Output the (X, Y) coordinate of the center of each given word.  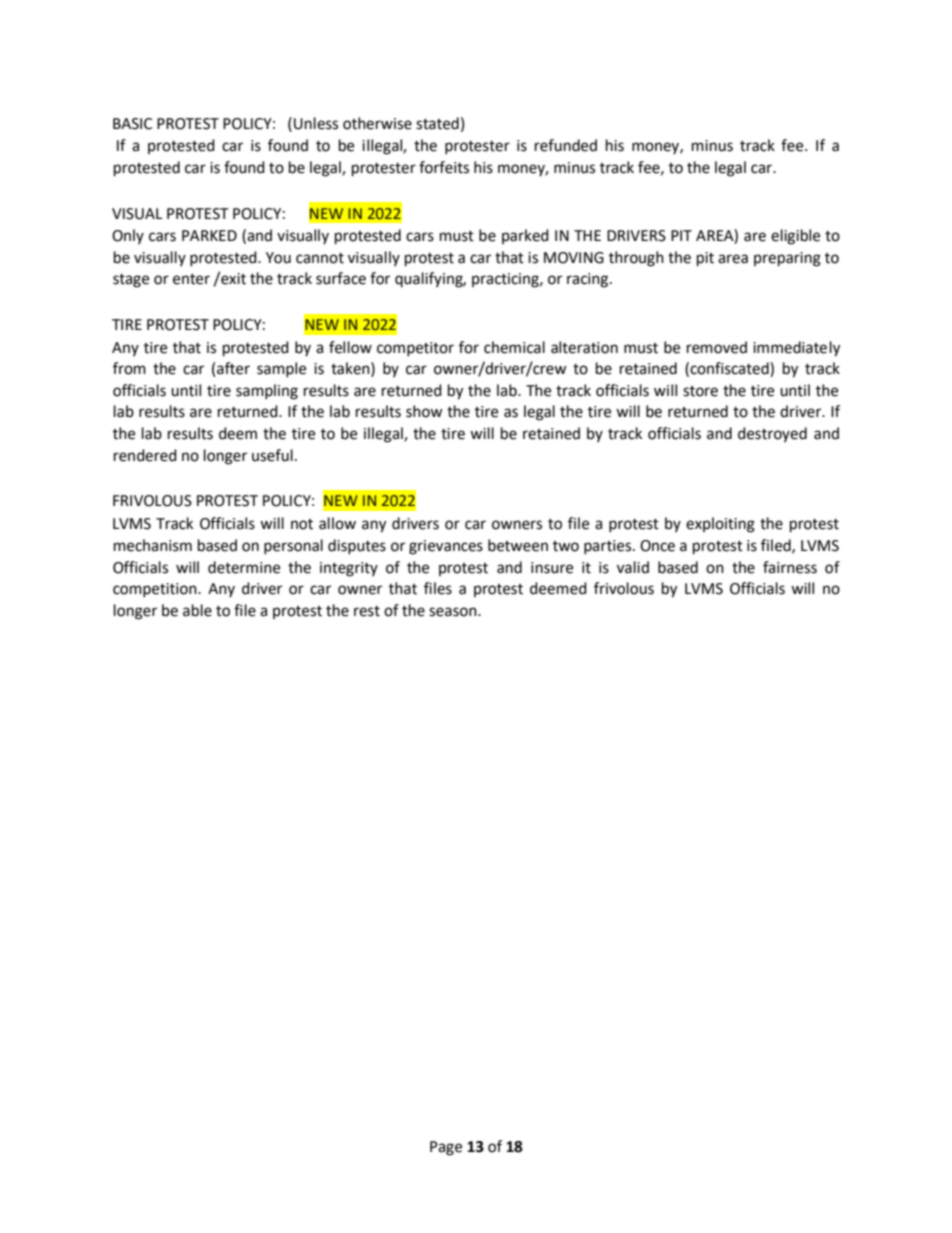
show (424, 411)
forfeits (444, 167)
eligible (795, 237)
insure (552, 568)
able (197, 610)
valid (633, 567)
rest (367, 611)
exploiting (720, 525)
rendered (145, 455)
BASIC (132, 124)
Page (446, 1148)
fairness (790, 567)
